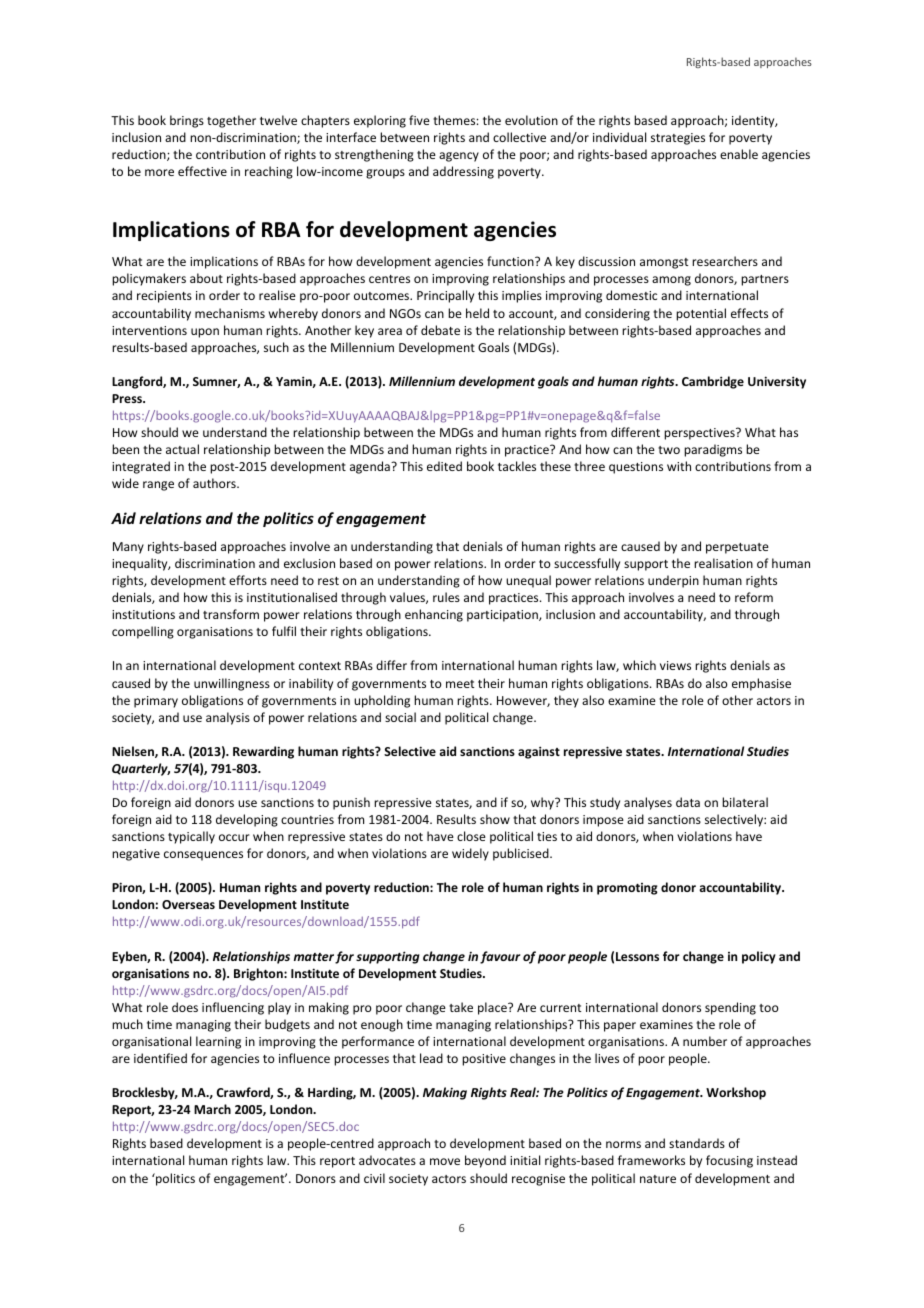 This page has width=924, height=1308. Describe the element at coordinates (445, 1161) in the page. I see `move` at that location.
